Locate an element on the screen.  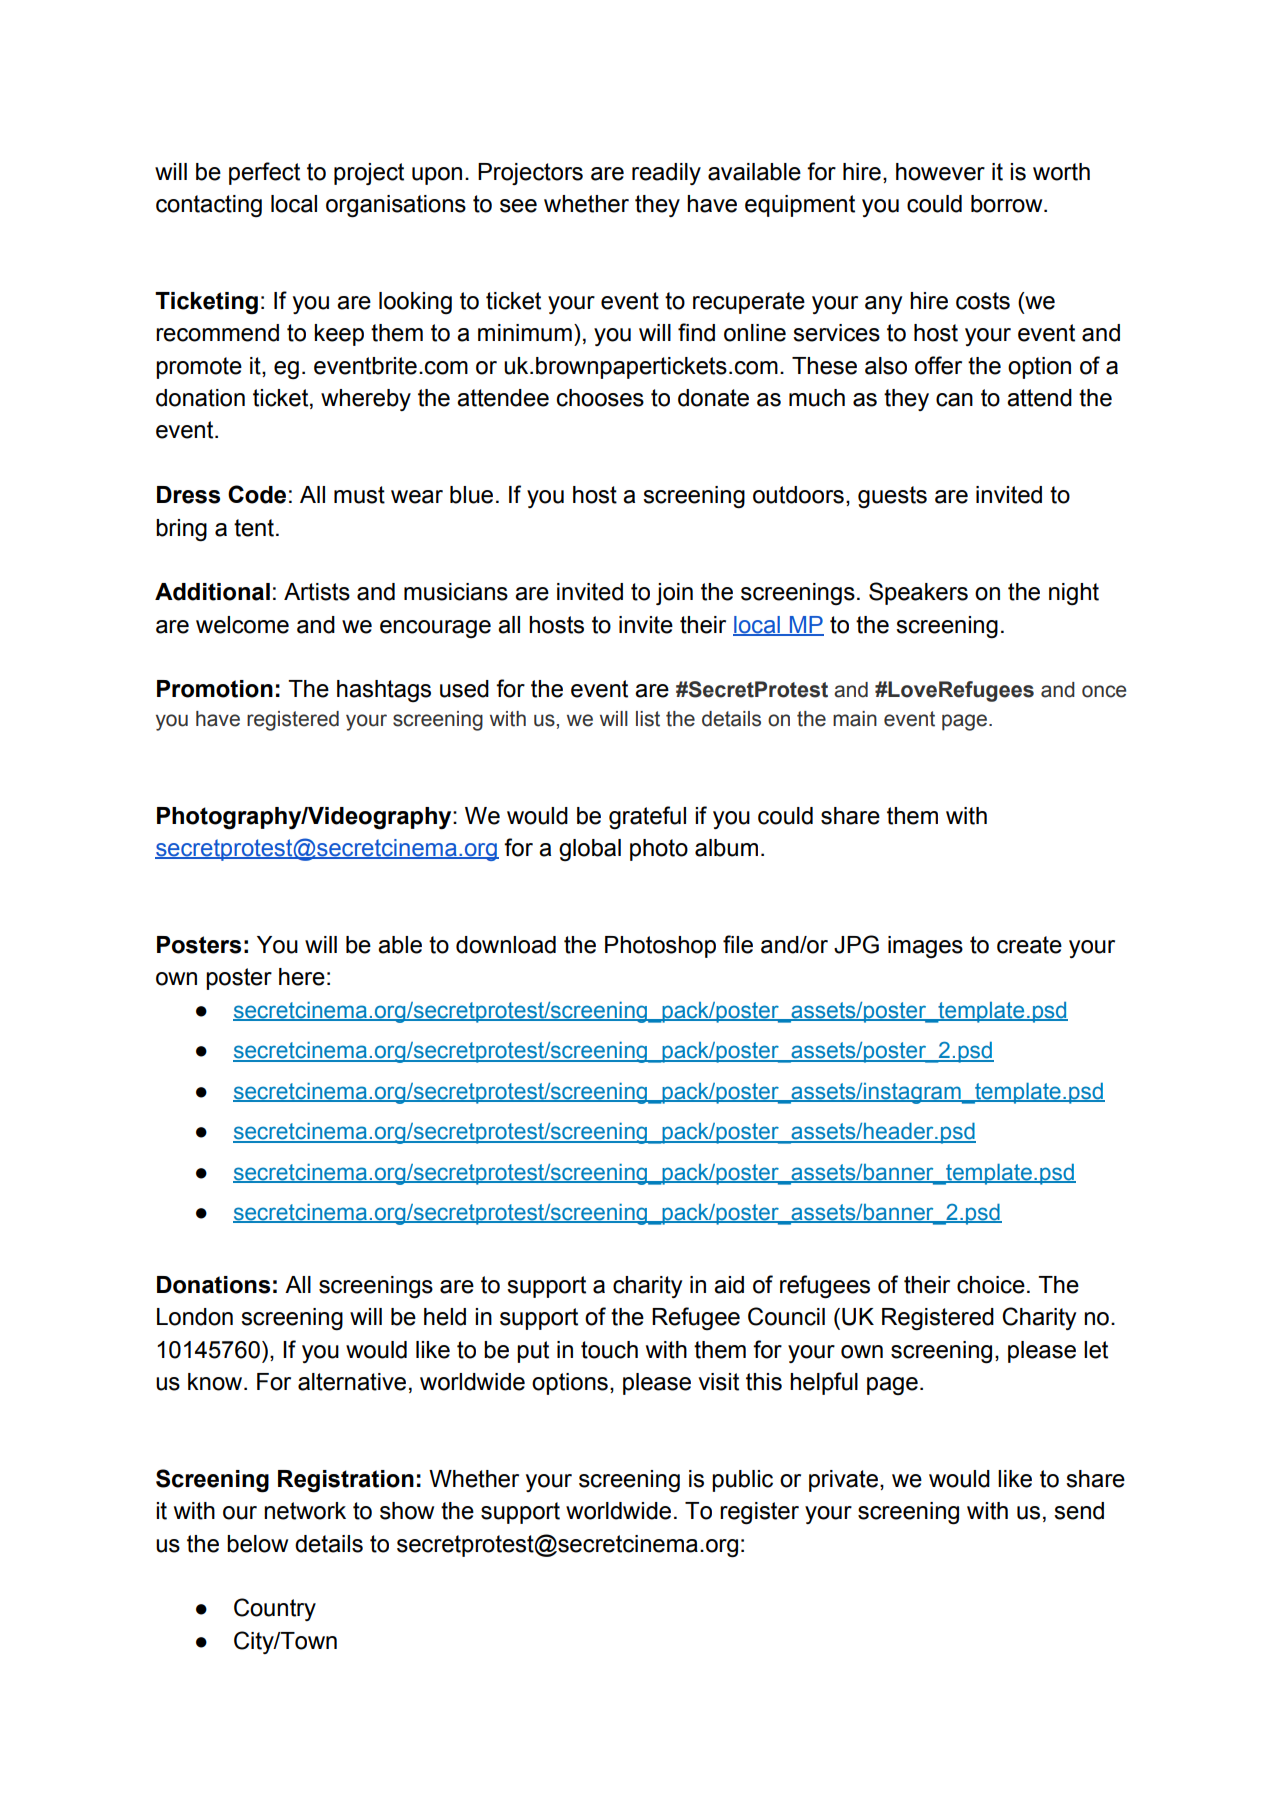
borrow is located at coordinates (1008, 204).
